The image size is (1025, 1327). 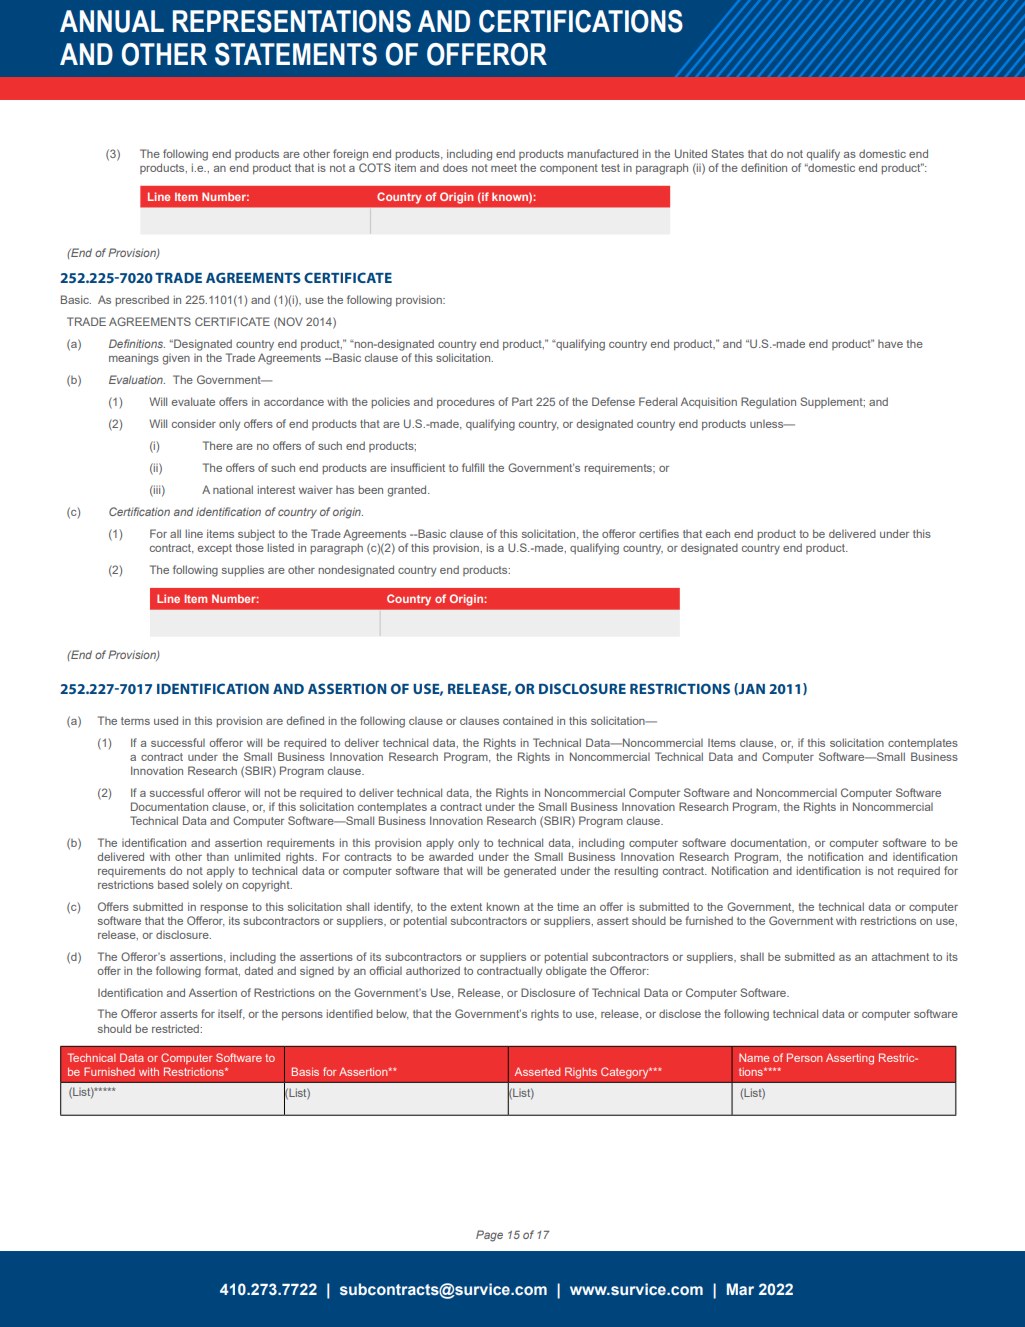 I want to click on Mar, so click(x=740, y=1289).
